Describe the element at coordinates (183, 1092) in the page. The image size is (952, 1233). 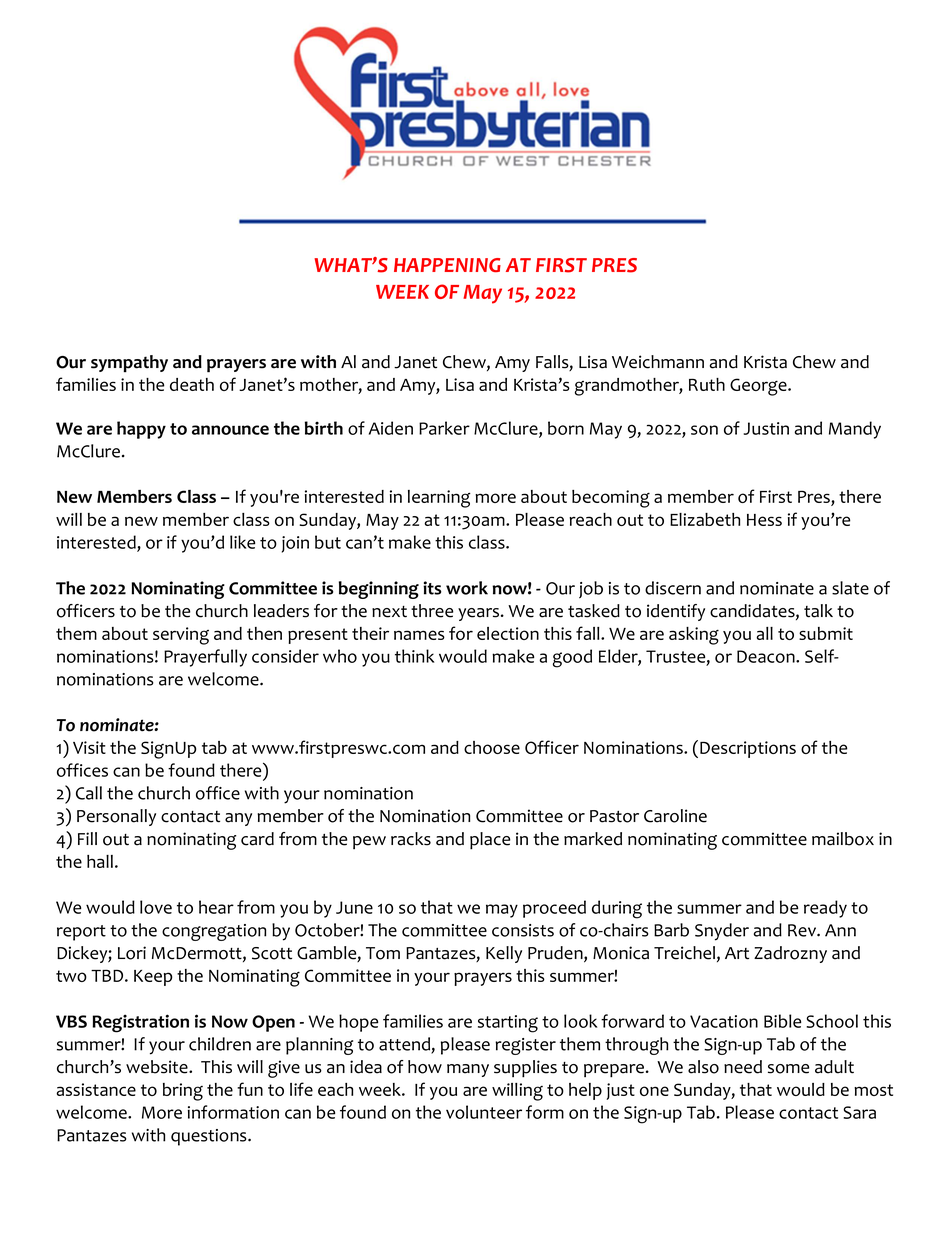
I see `bring` at that location.
